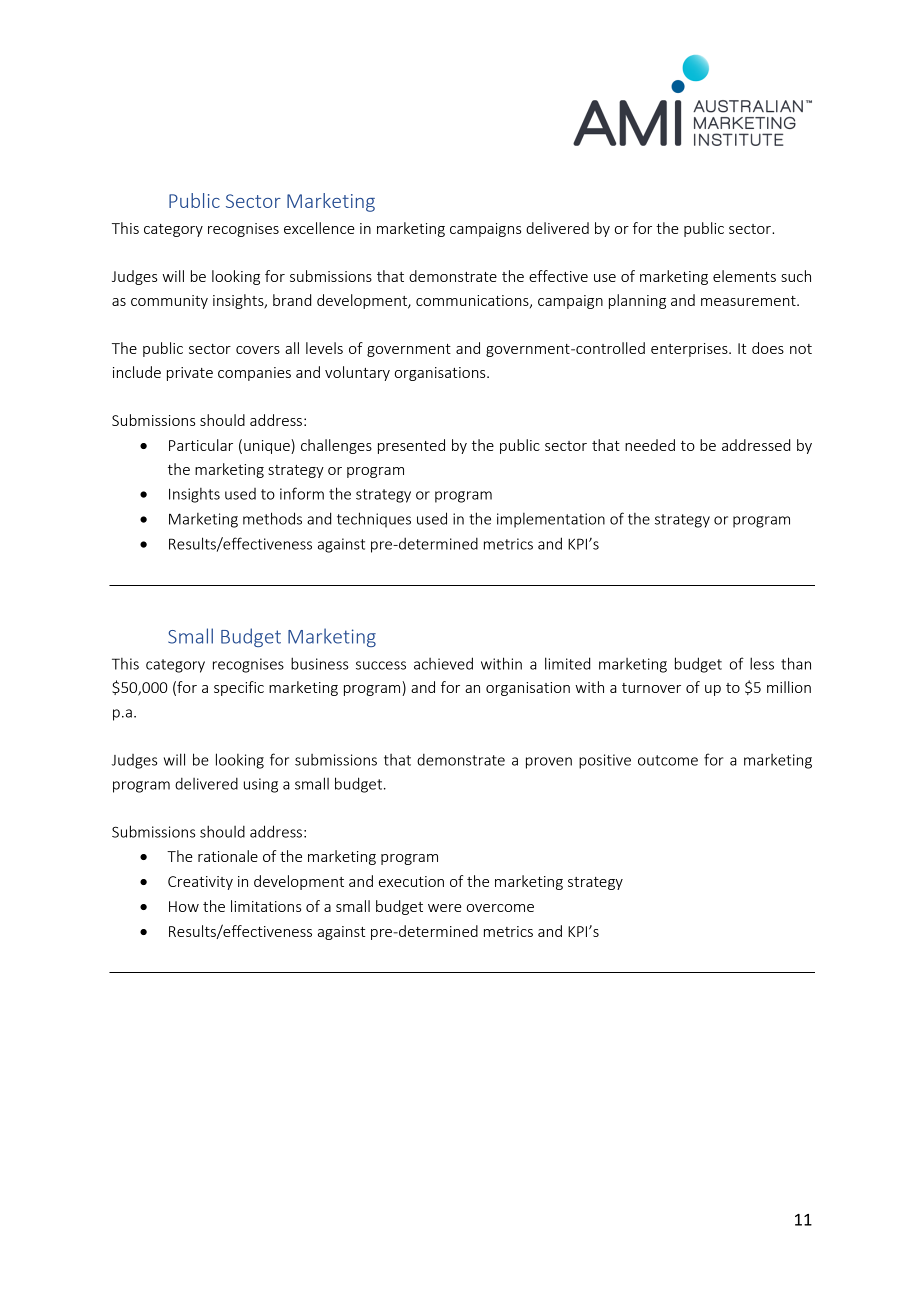 This screenshot has height=1308, width=924. I want to click on elements, so click(744, 276).
